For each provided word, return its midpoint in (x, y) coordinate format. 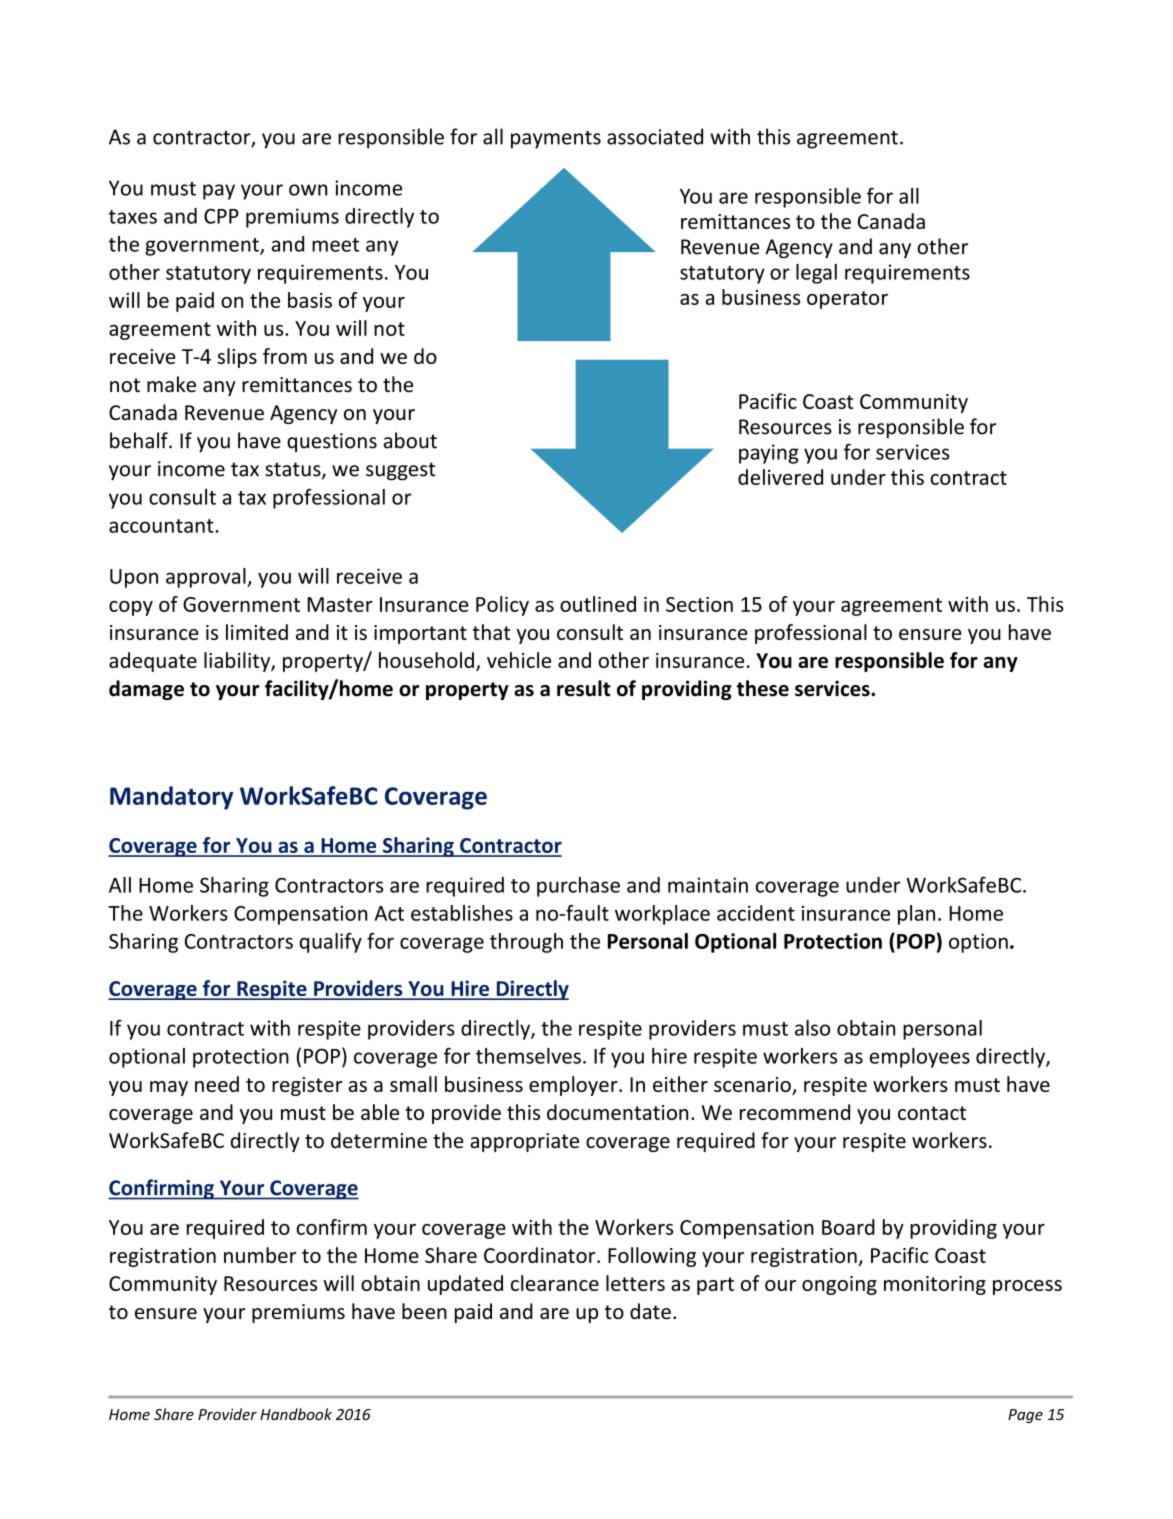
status (294, 470)
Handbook (296, 1414)
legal (816, 274)
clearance (555, 1283)
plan (916, 915)
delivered (780, 477)
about (410, 440)
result (584, 688)
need (217, 1084)
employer (574, 1086)
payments (556, 140)
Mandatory (171, 798)
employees (920, 1058)
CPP (221, 216)
